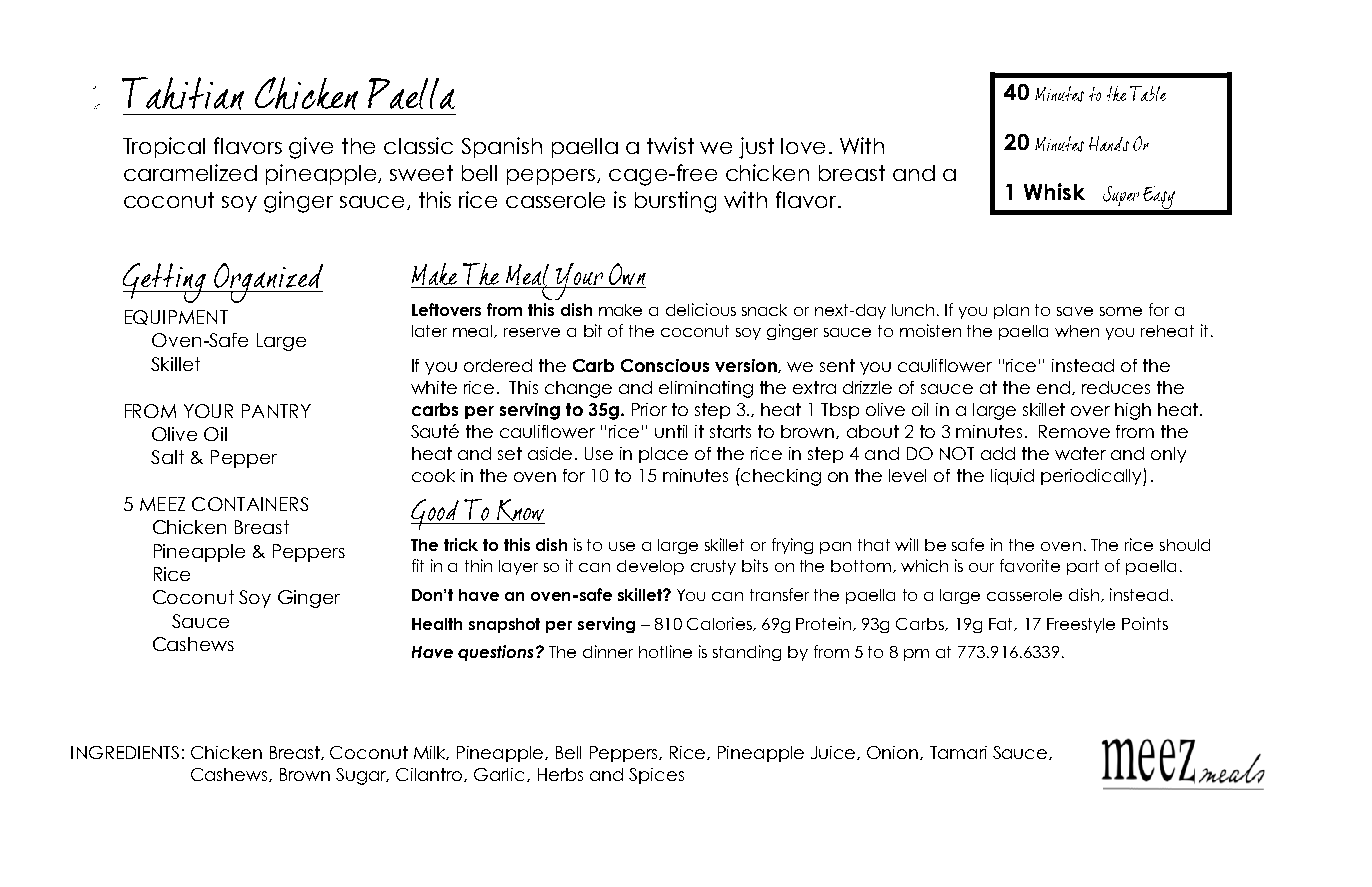 The image size is (1372, 887). I want to click on Health, so click(437, 624).
